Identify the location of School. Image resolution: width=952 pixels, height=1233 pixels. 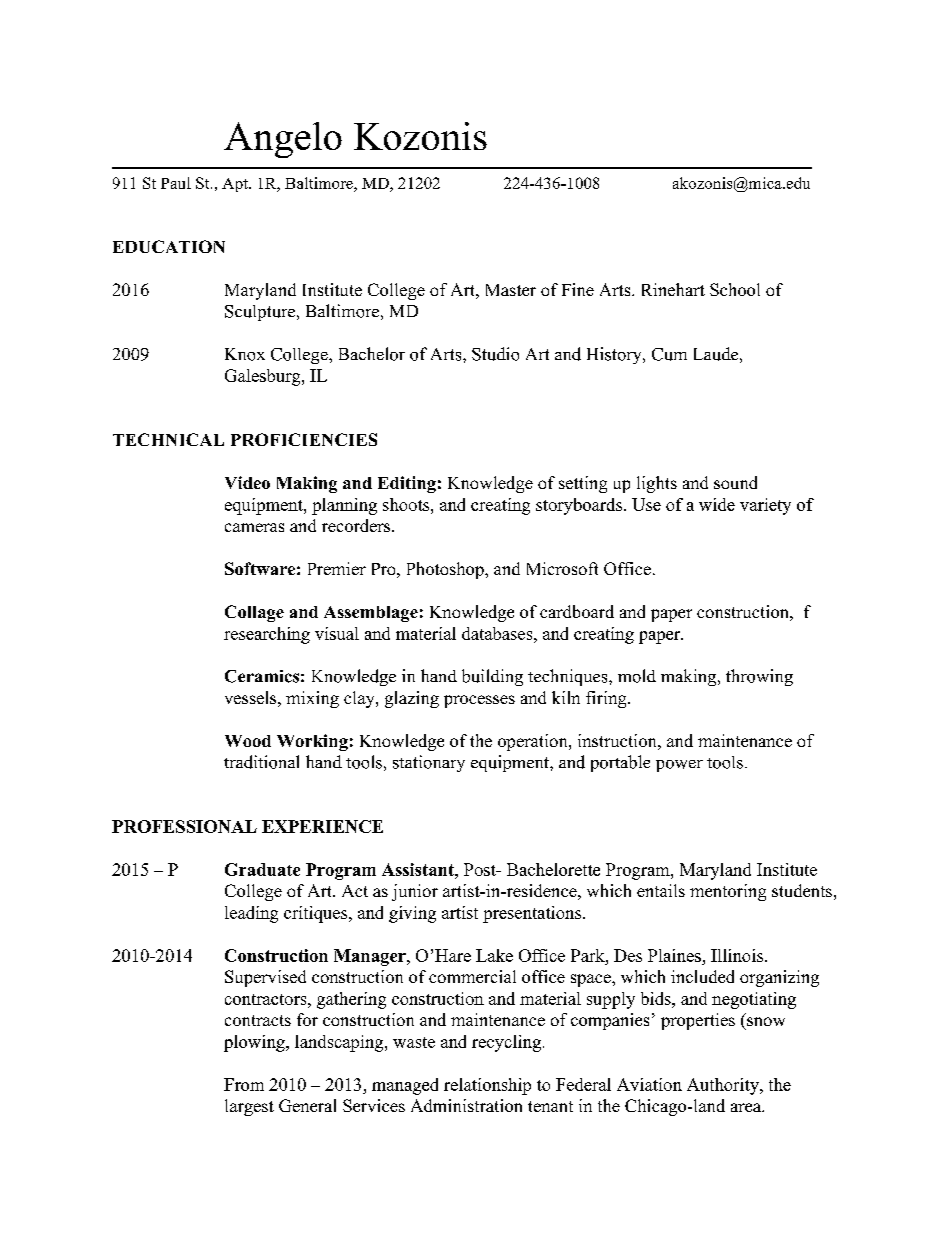
(735, 289).
